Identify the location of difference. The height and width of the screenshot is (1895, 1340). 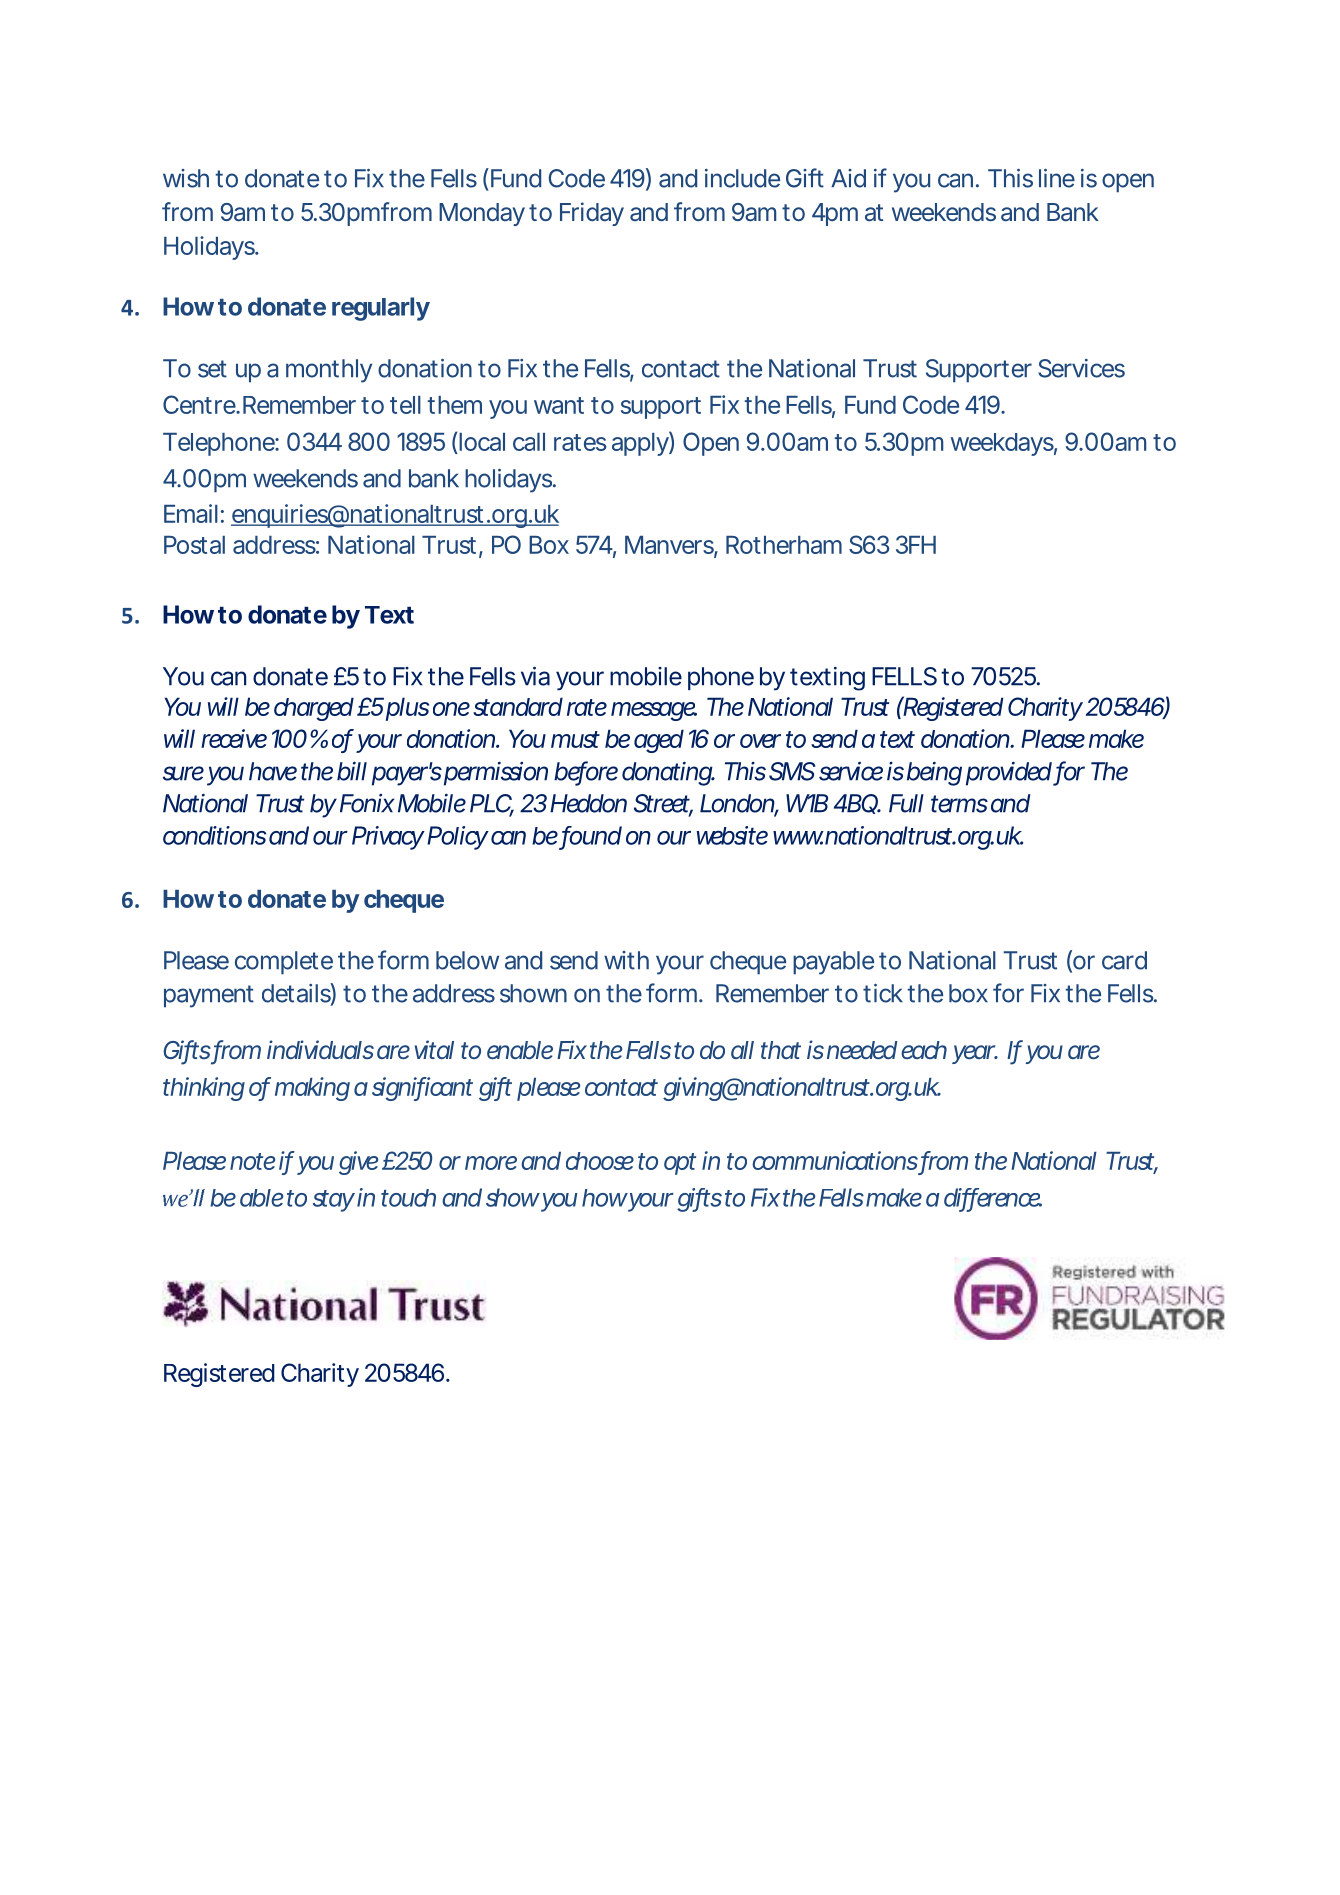
(993, 1198).
